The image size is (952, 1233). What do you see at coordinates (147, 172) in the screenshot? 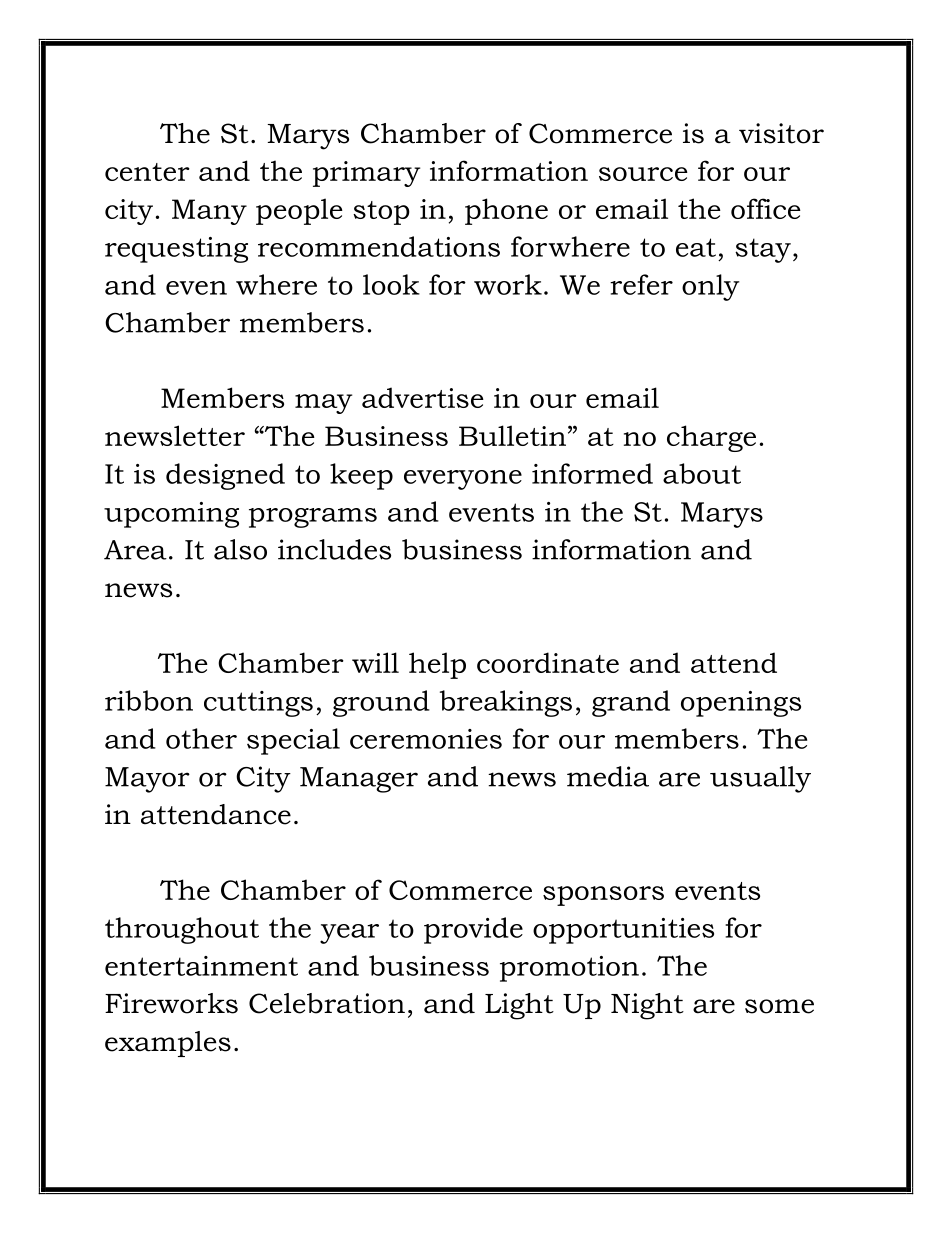
I see `center` at bounding box center [147, 172].
